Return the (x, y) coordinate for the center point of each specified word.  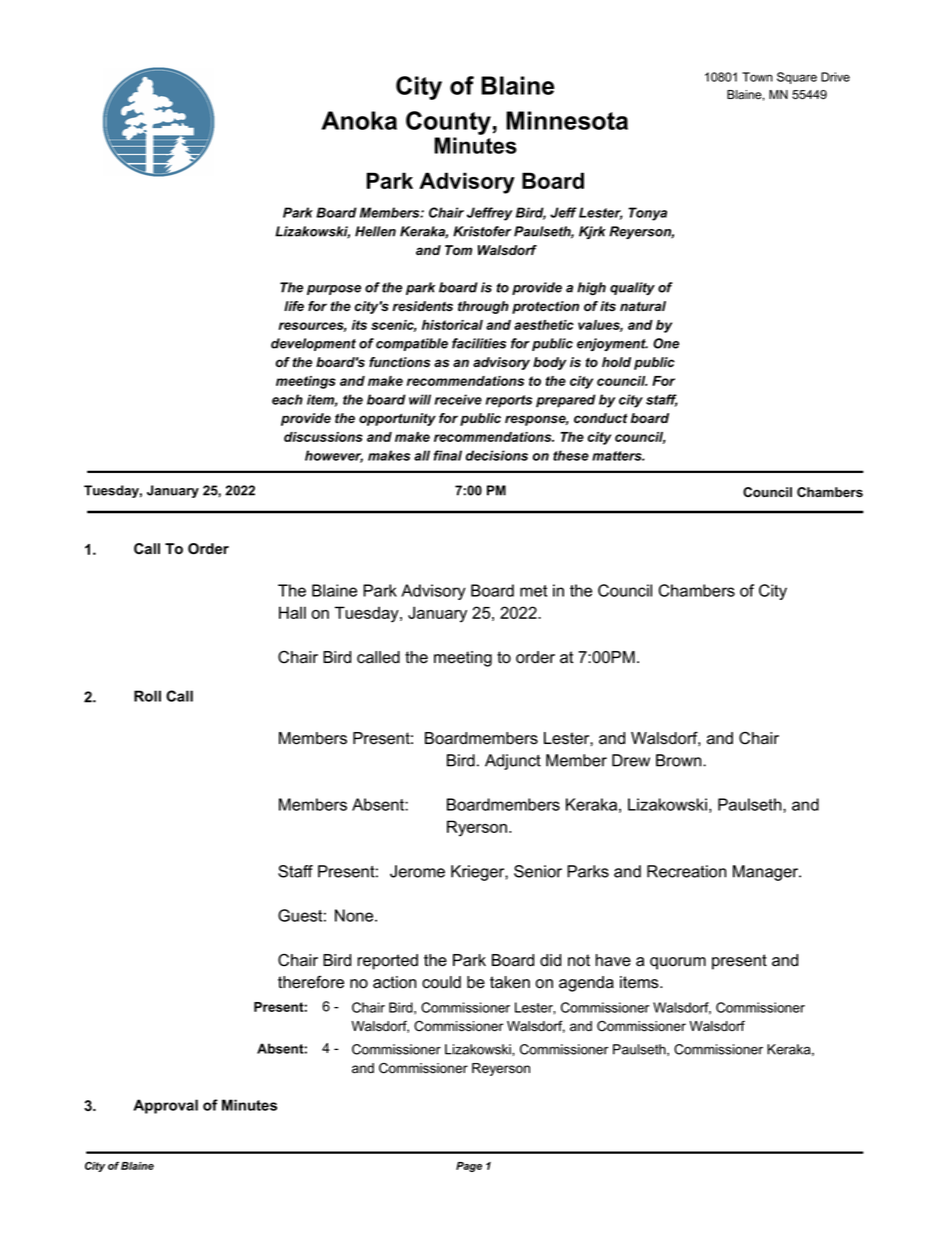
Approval (165, 1106)
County (448, 123)
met (533, 591)
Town (757, 77)
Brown (680, 760)
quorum (678, 963)
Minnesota (567, 120)
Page (469, 1167)
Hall (292, 612)
